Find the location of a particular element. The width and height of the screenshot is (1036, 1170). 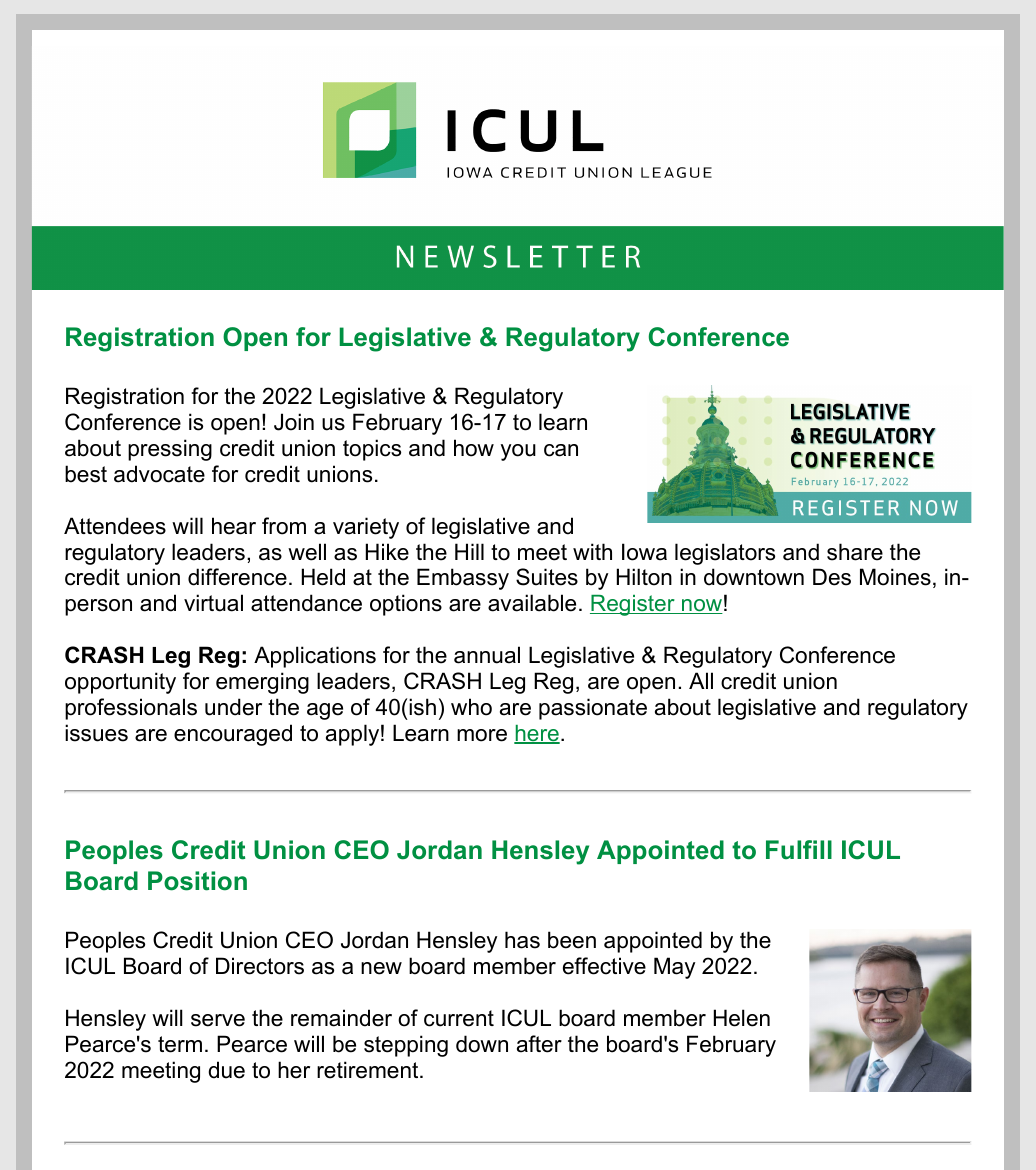

legislators is located at coordinates (725, 554).
